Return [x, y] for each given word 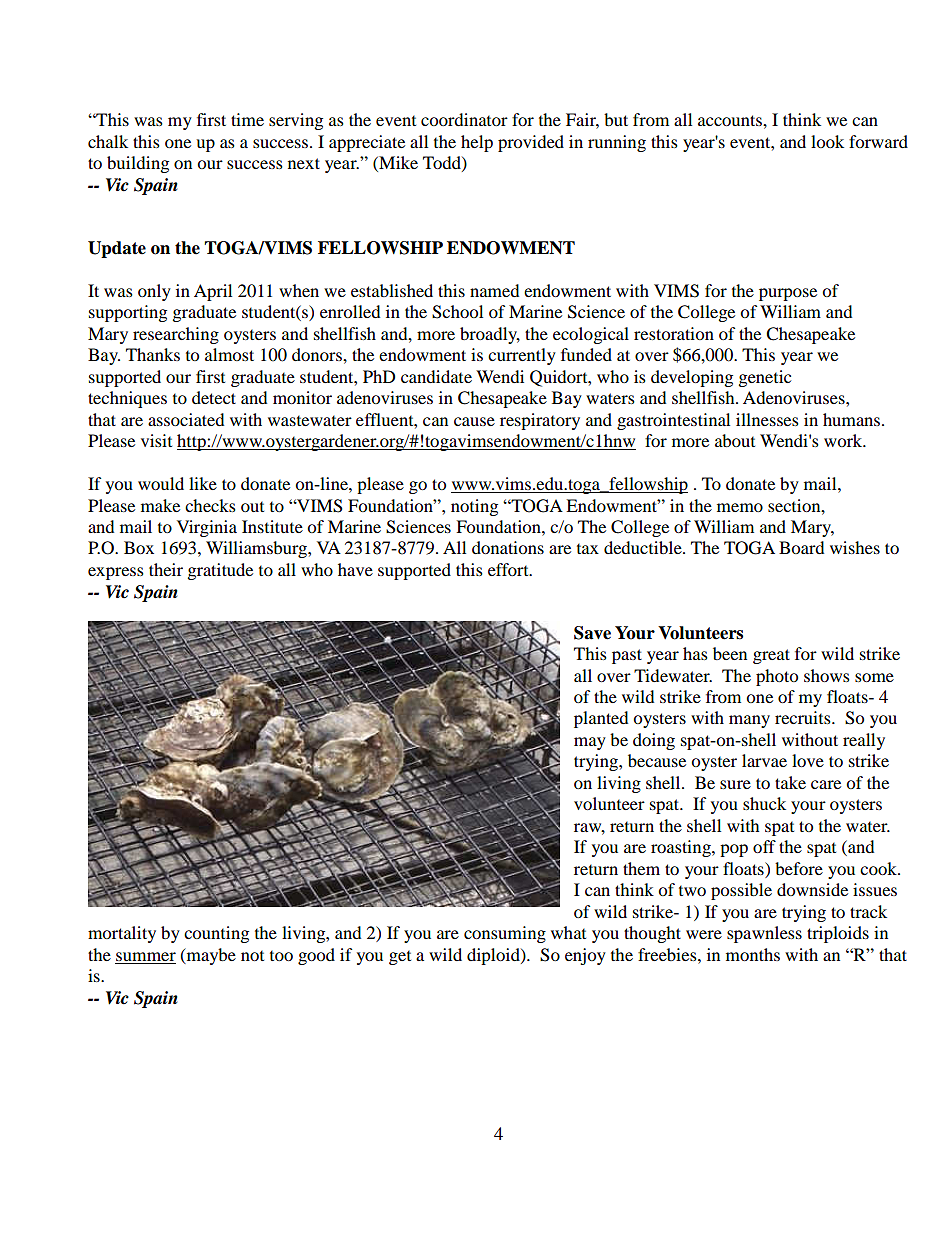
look [827, 141]
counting [216, 934]
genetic [764, 378]
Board [801, 547]
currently [522, 356]
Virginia [207, 528]
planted [601, 719]
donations [508, 547]
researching [176, 335]
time [247, 119]
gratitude [220, 571]
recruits [804, 717]
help [477, 143]
